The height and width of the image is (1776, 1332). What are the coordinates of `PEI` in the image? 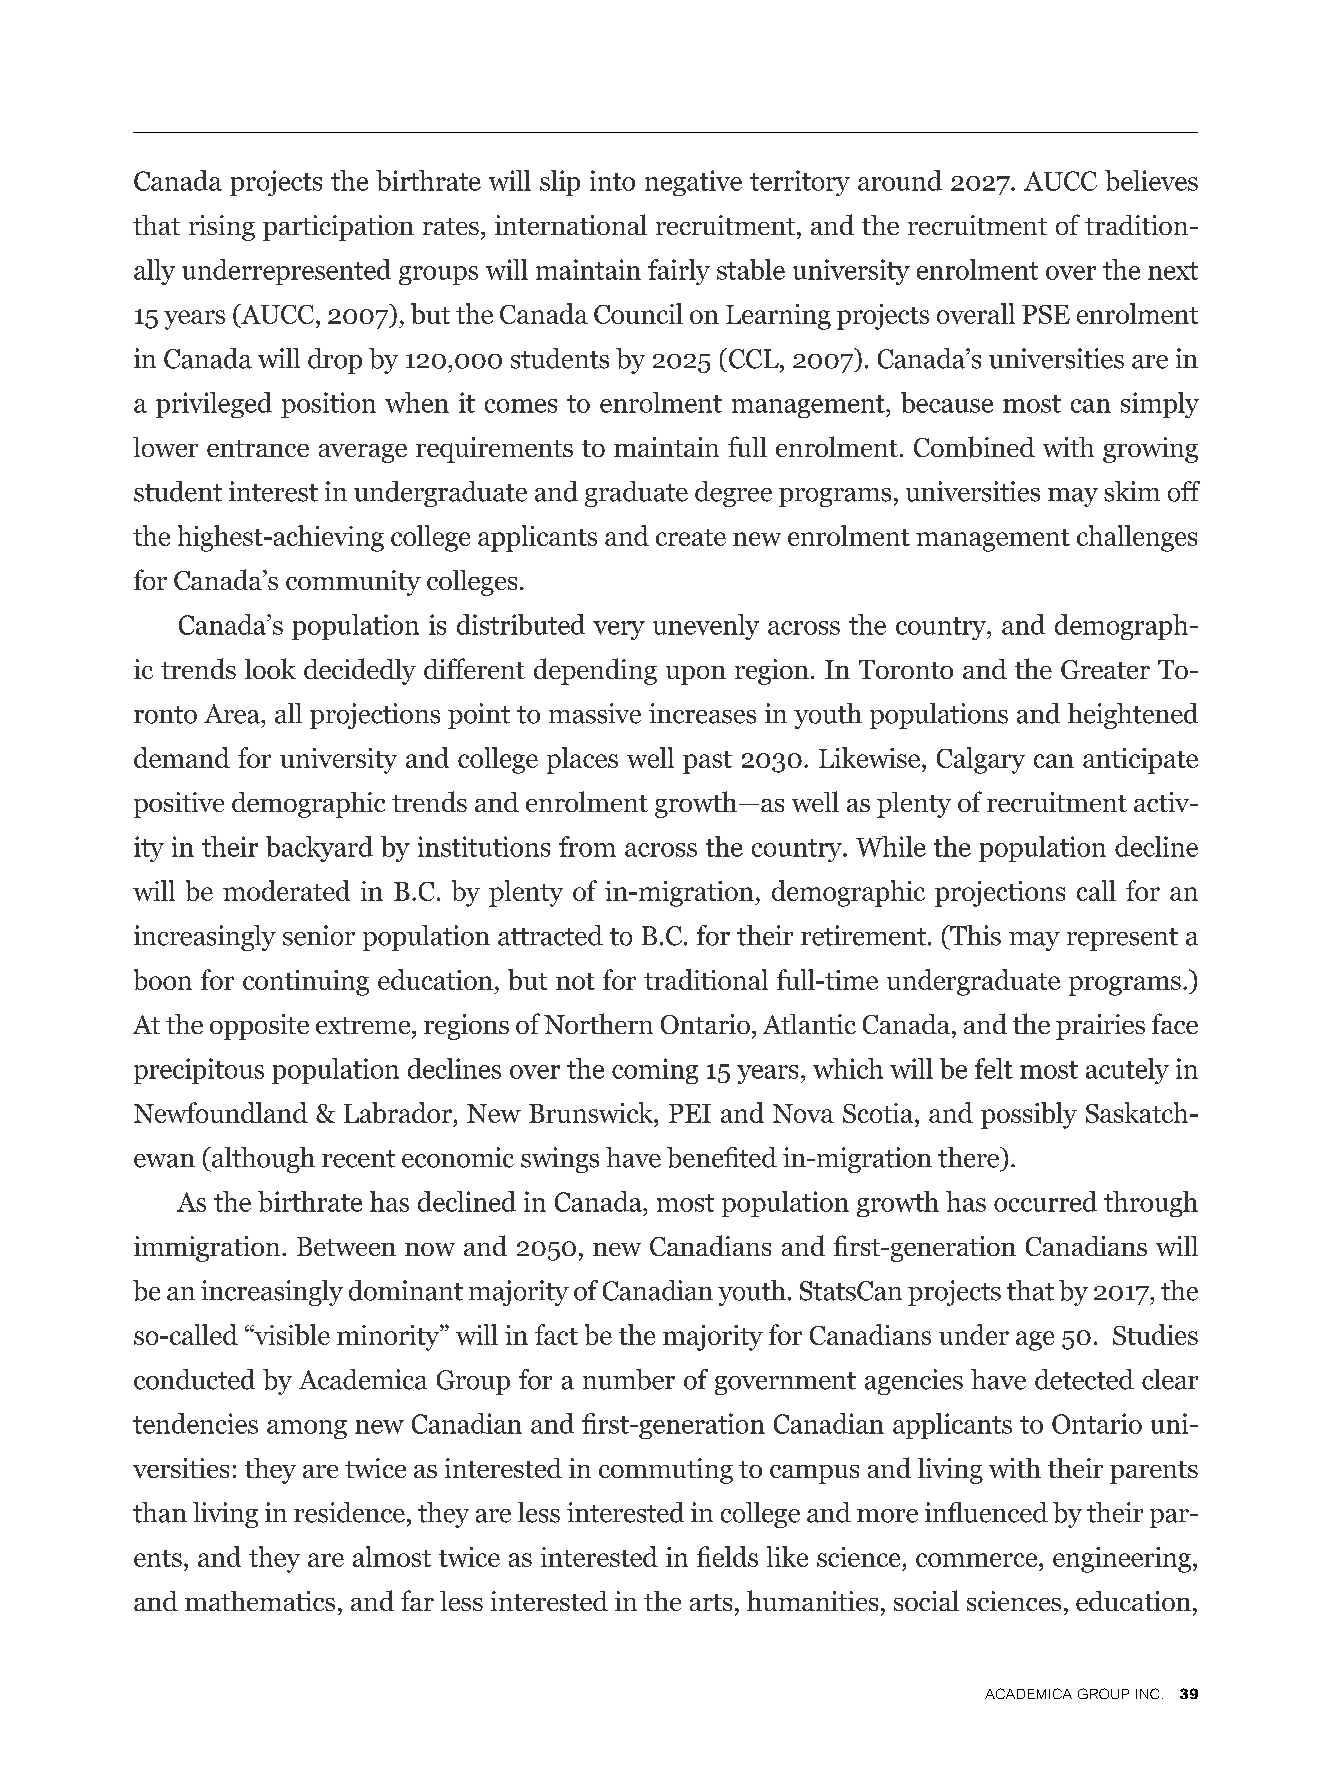 It's located at (690, 1113).
